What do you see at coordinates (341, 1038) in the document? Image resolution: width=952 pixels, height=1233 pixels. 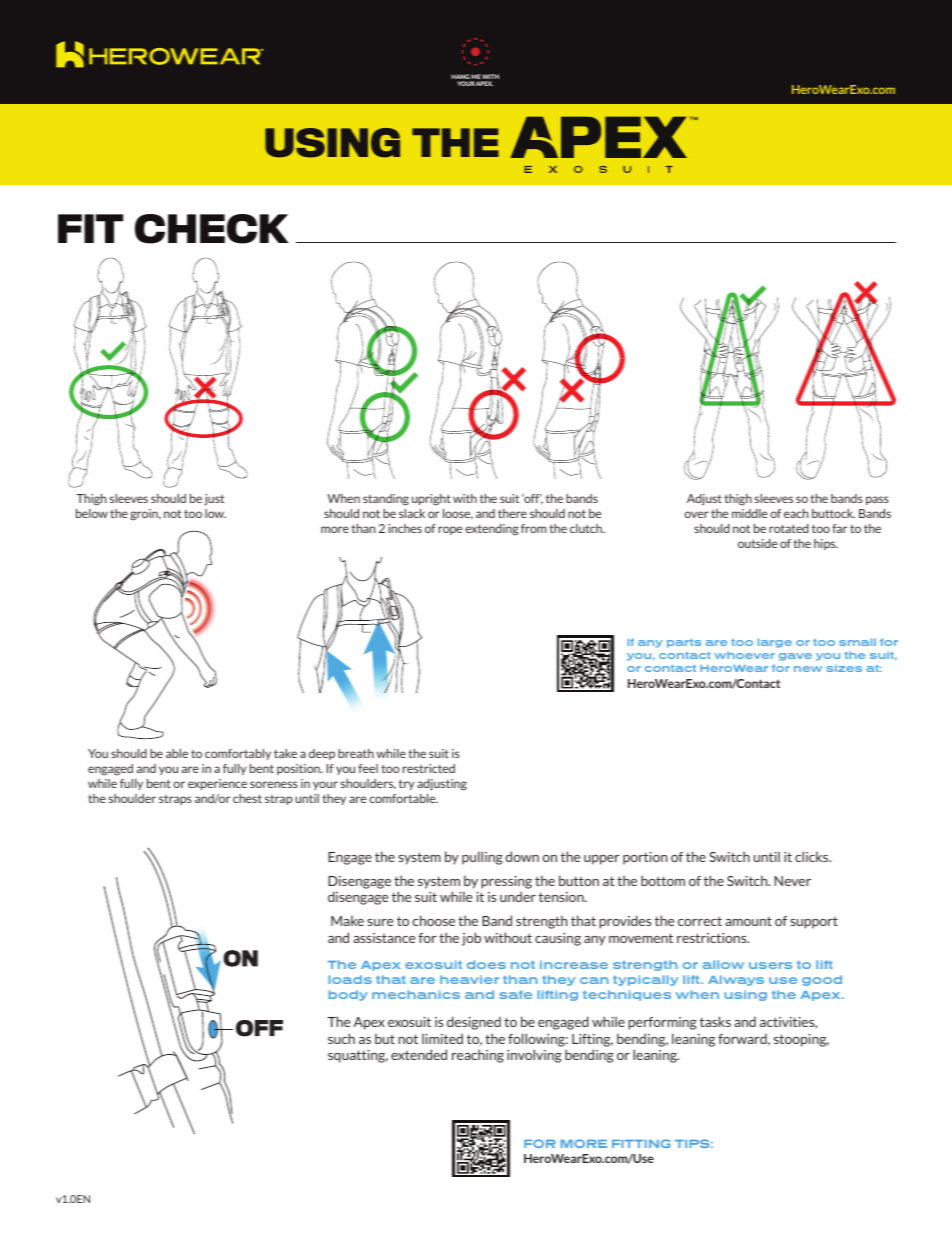 I see `such` at bounding box center [341, 1038].
